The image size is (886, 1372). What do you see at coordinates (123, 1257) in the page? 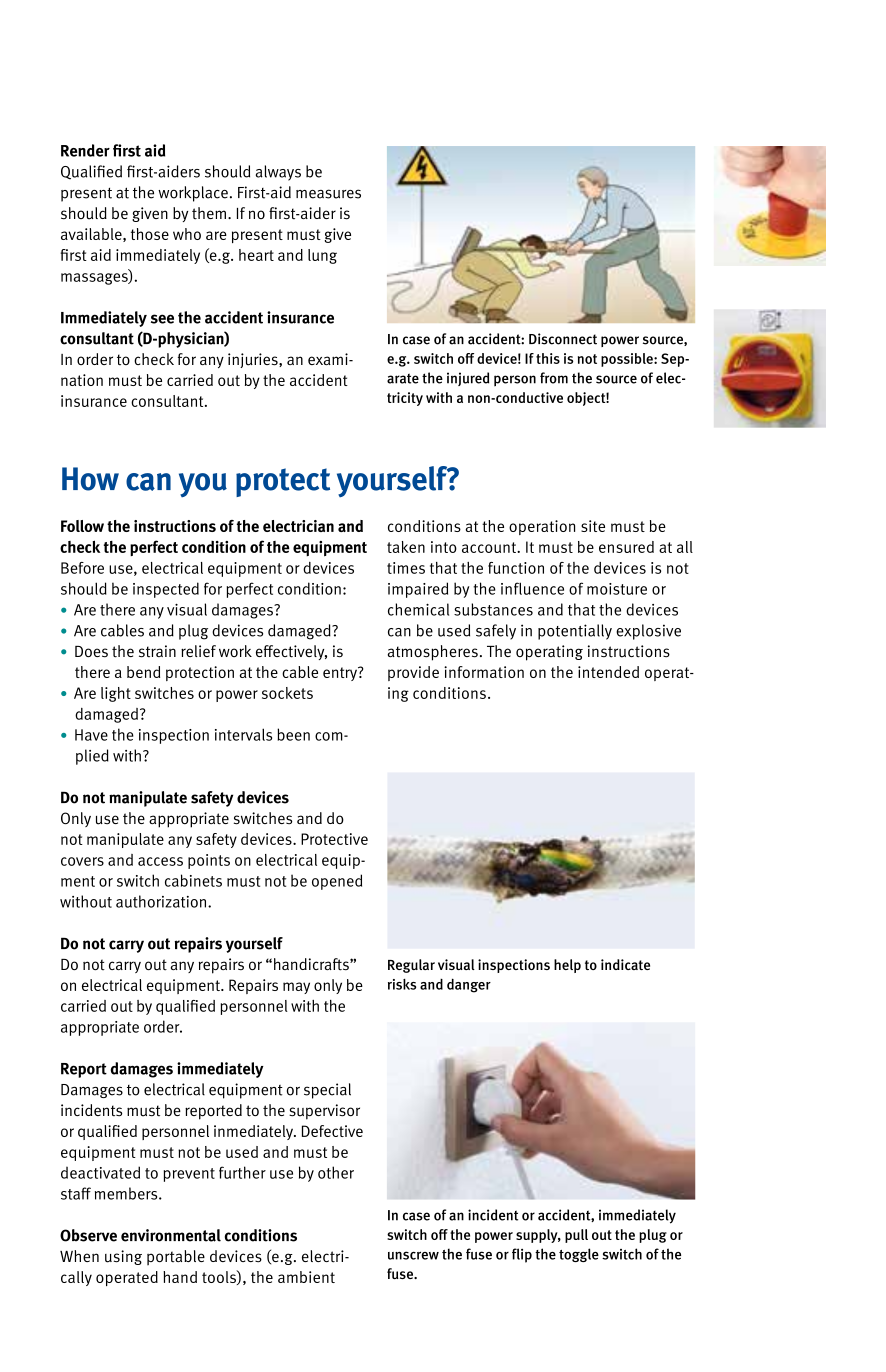
I see `using` at bounding box center [123, 1257].
